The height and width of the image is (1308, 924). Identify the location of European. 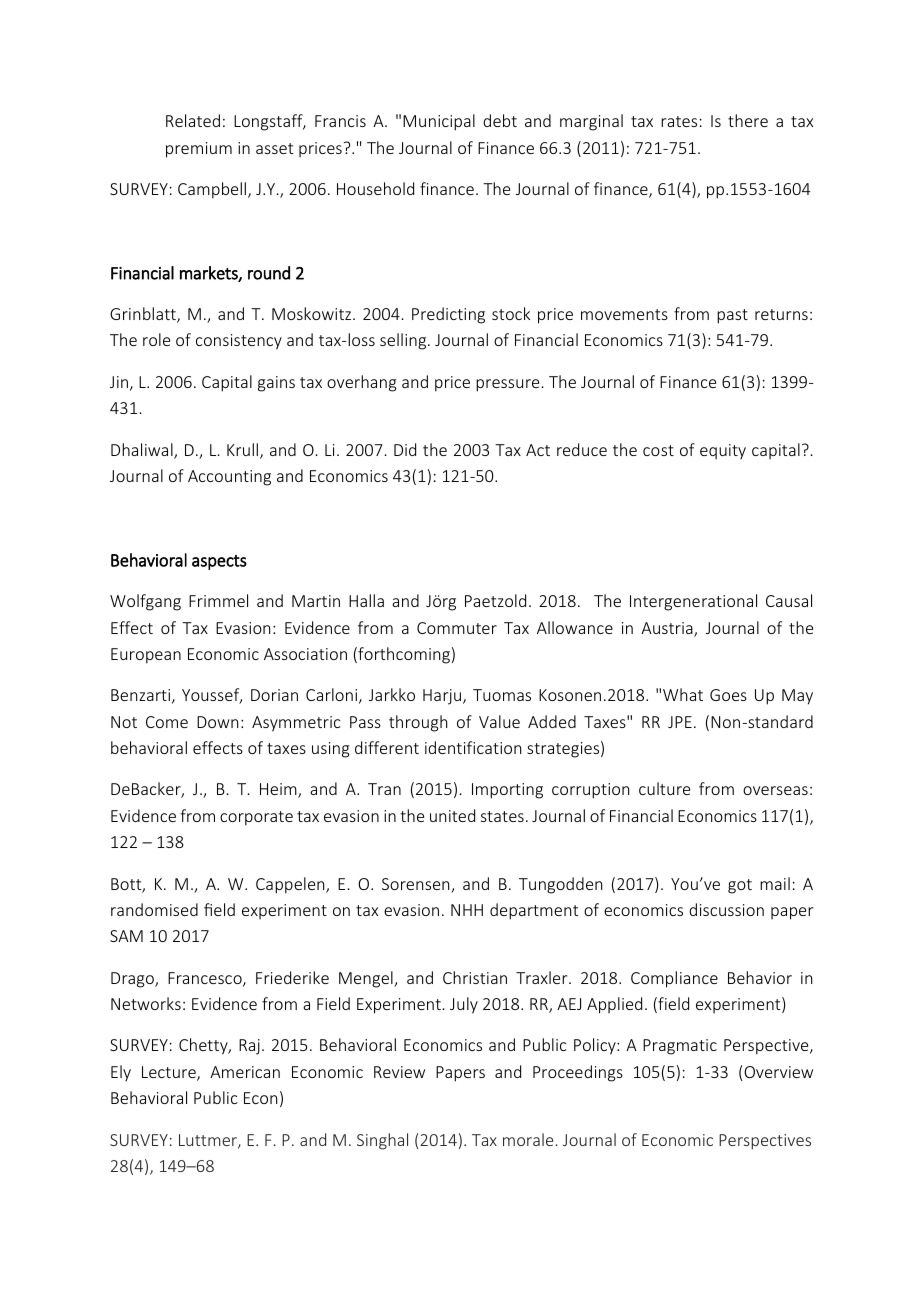
(146, 656).
